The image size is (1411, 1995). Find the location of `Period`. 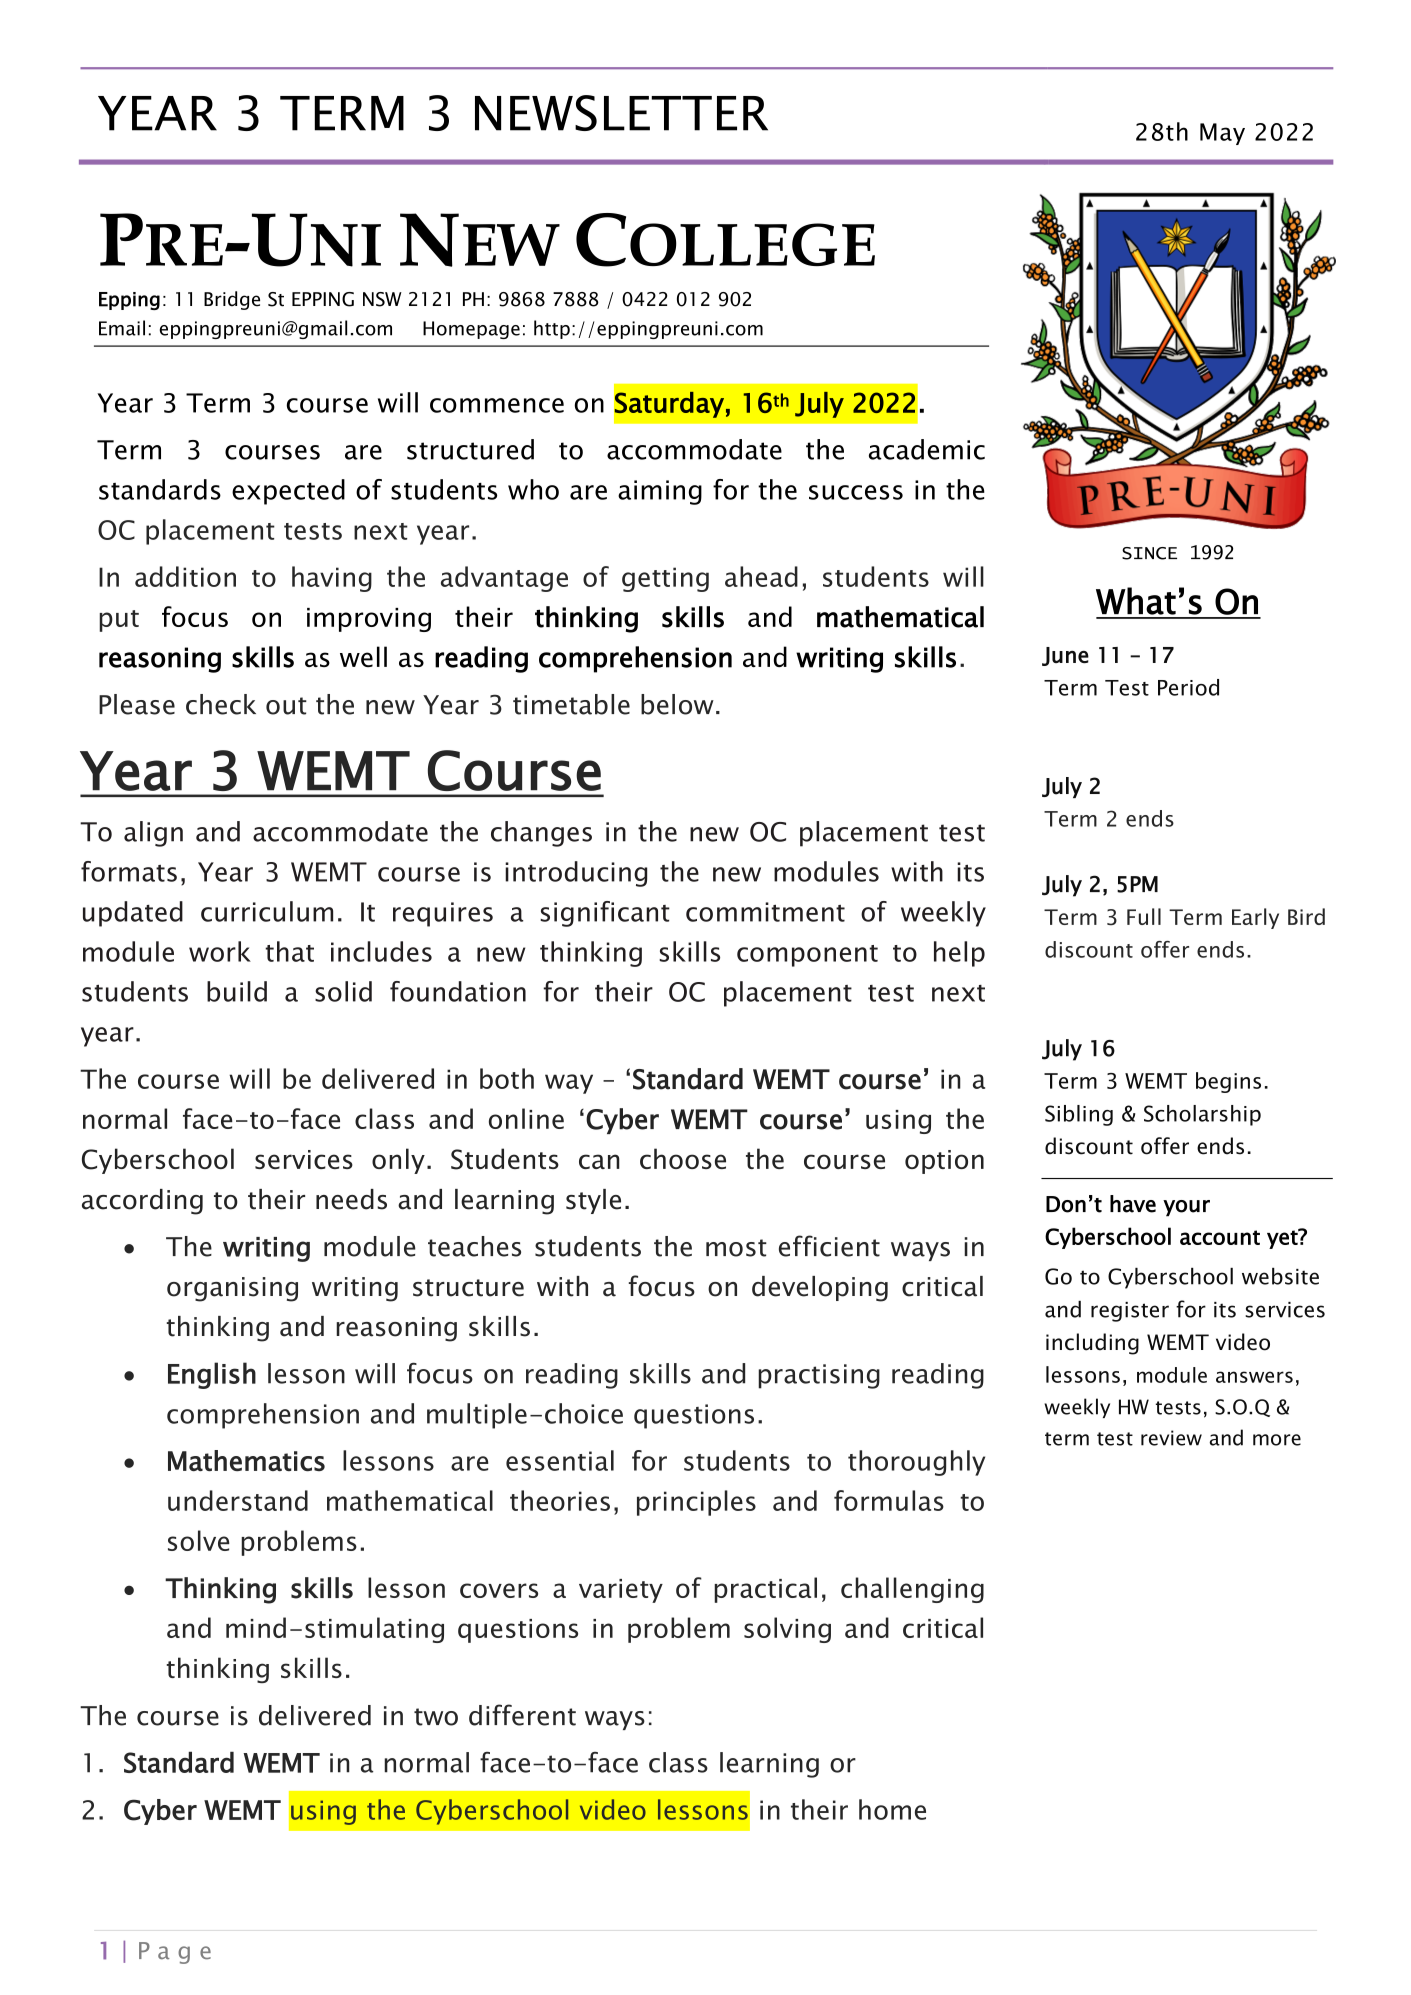

Period is located at coordinates (1188, 687).
